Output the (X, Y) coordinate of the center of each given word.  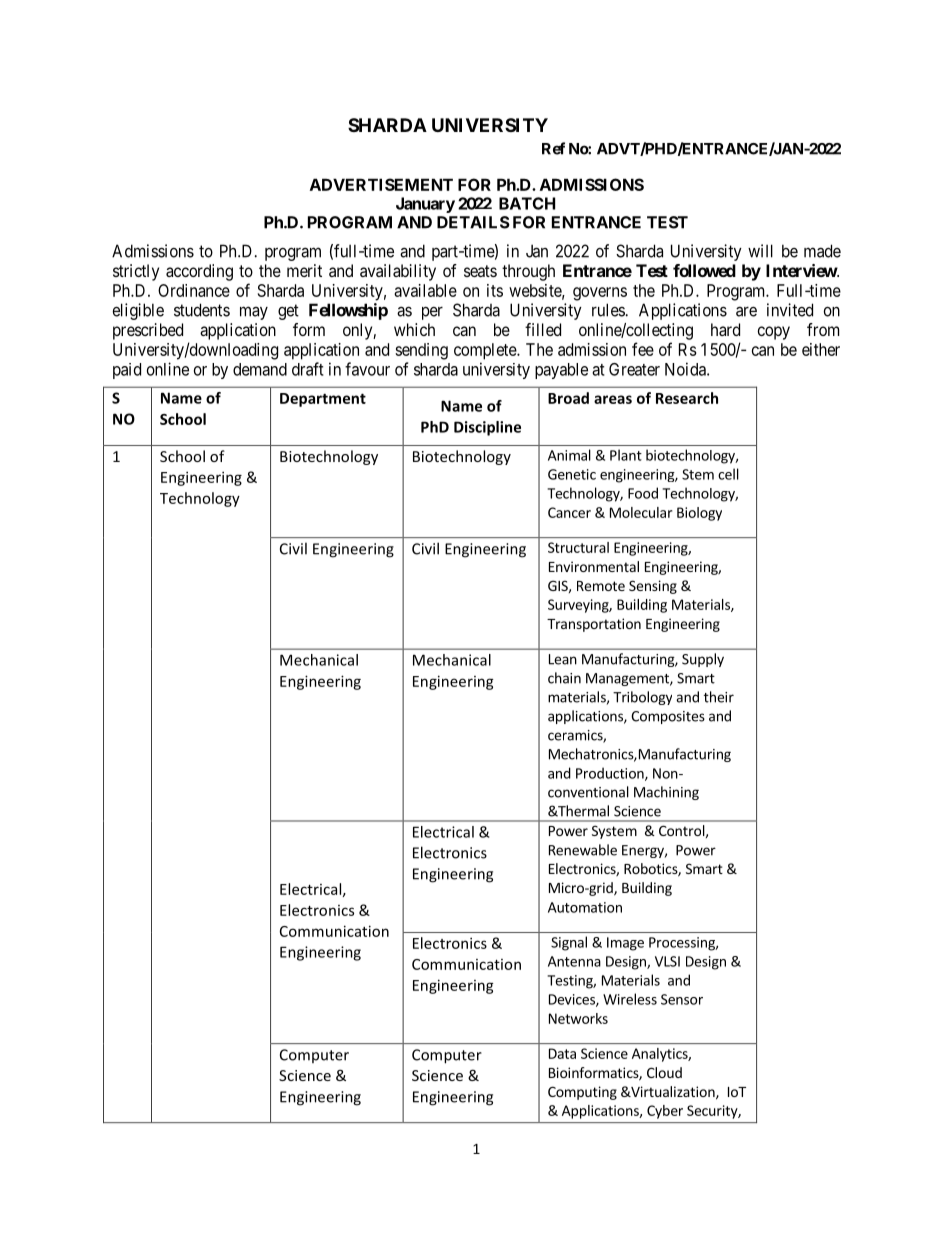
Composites (668, 717)
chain (564, 678)
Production (611, 774)
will (760, 251)
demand (260, 369)
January (425, 205)
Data (562, 1053)
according (199, 272)
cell (728, 474)
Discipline (487, 428)
